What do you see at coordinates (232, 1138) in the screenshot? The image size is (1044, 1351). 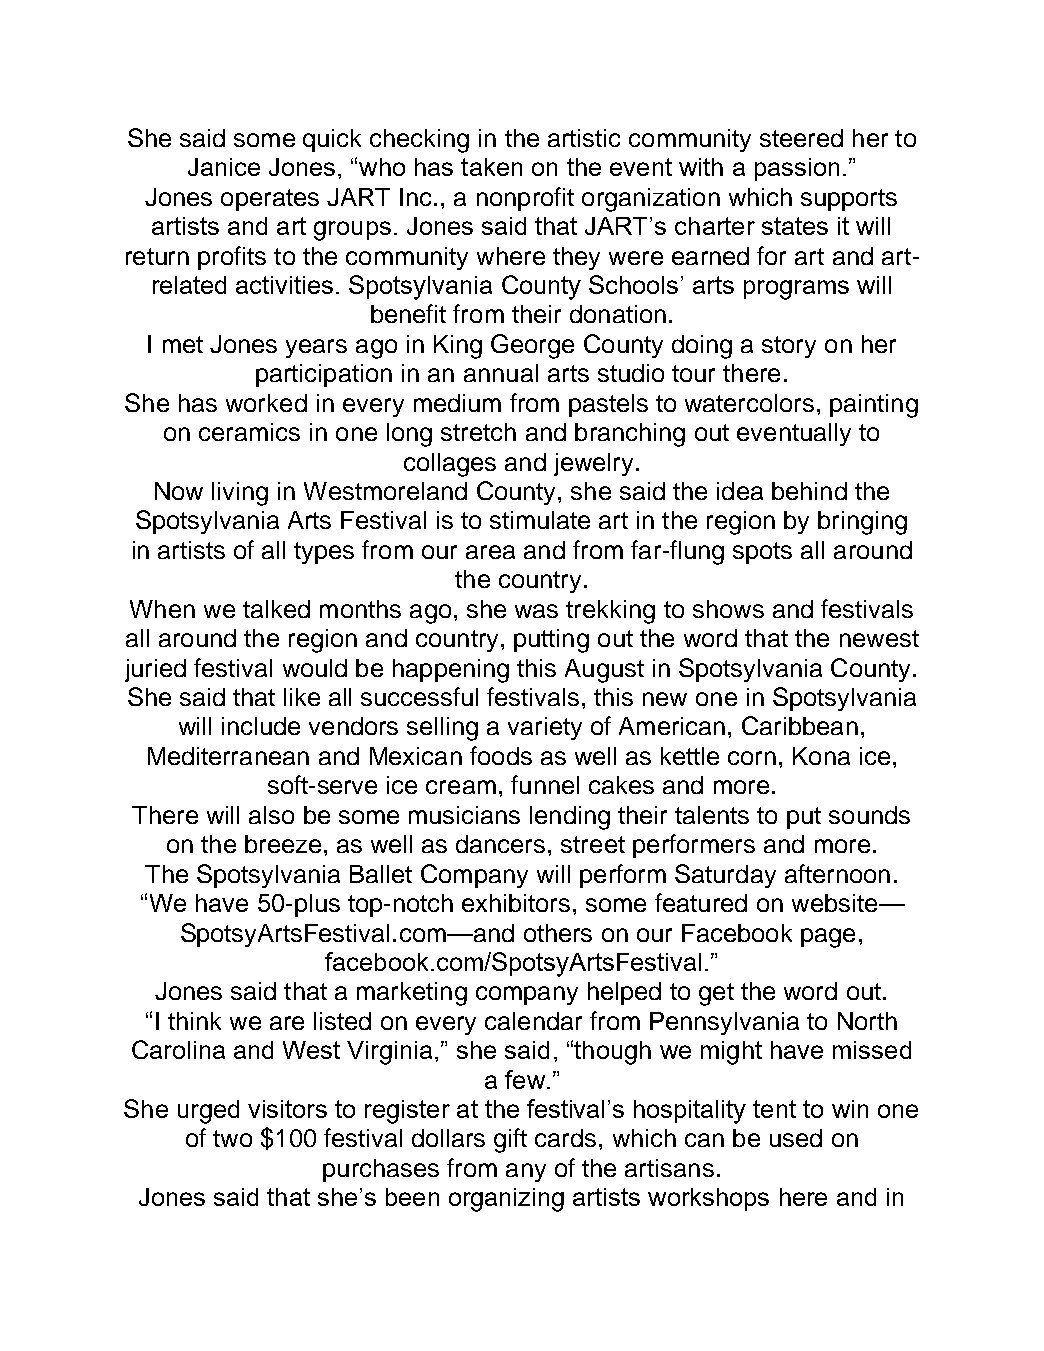 I see `two` at bounding box center [232, 1138].
